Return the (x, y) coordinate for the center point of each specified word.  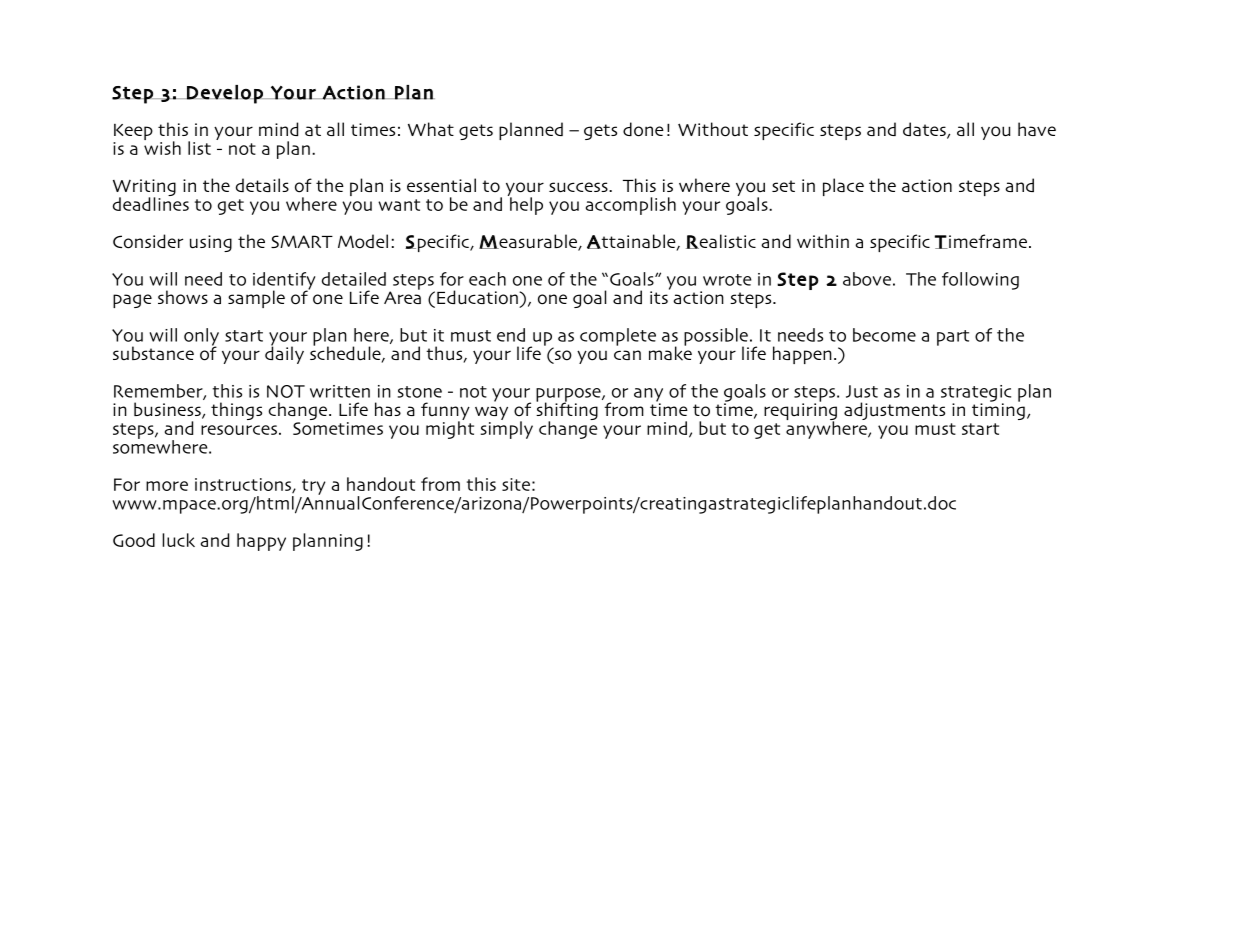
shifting (567, 411)
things (236, 411)
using (211, 243)
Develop (225, 94)
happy (261, 542)
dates (925, 130)
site (516, 484)
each (487, 279)
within (823, 241)
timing (998, 410)
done (643, 129)
